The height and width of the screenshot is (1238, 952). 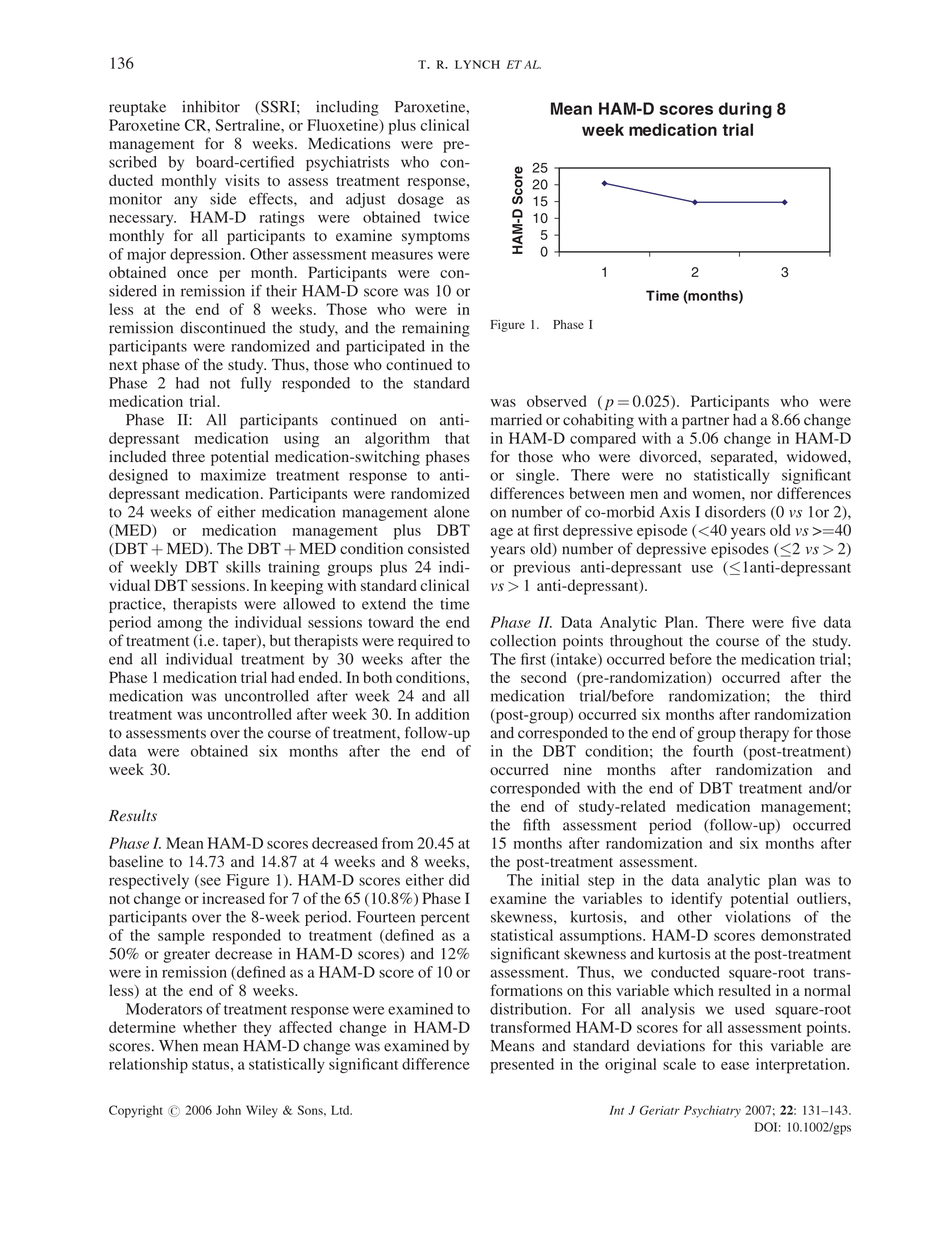 I want to click on remaining, so click(x=436, y=329).
